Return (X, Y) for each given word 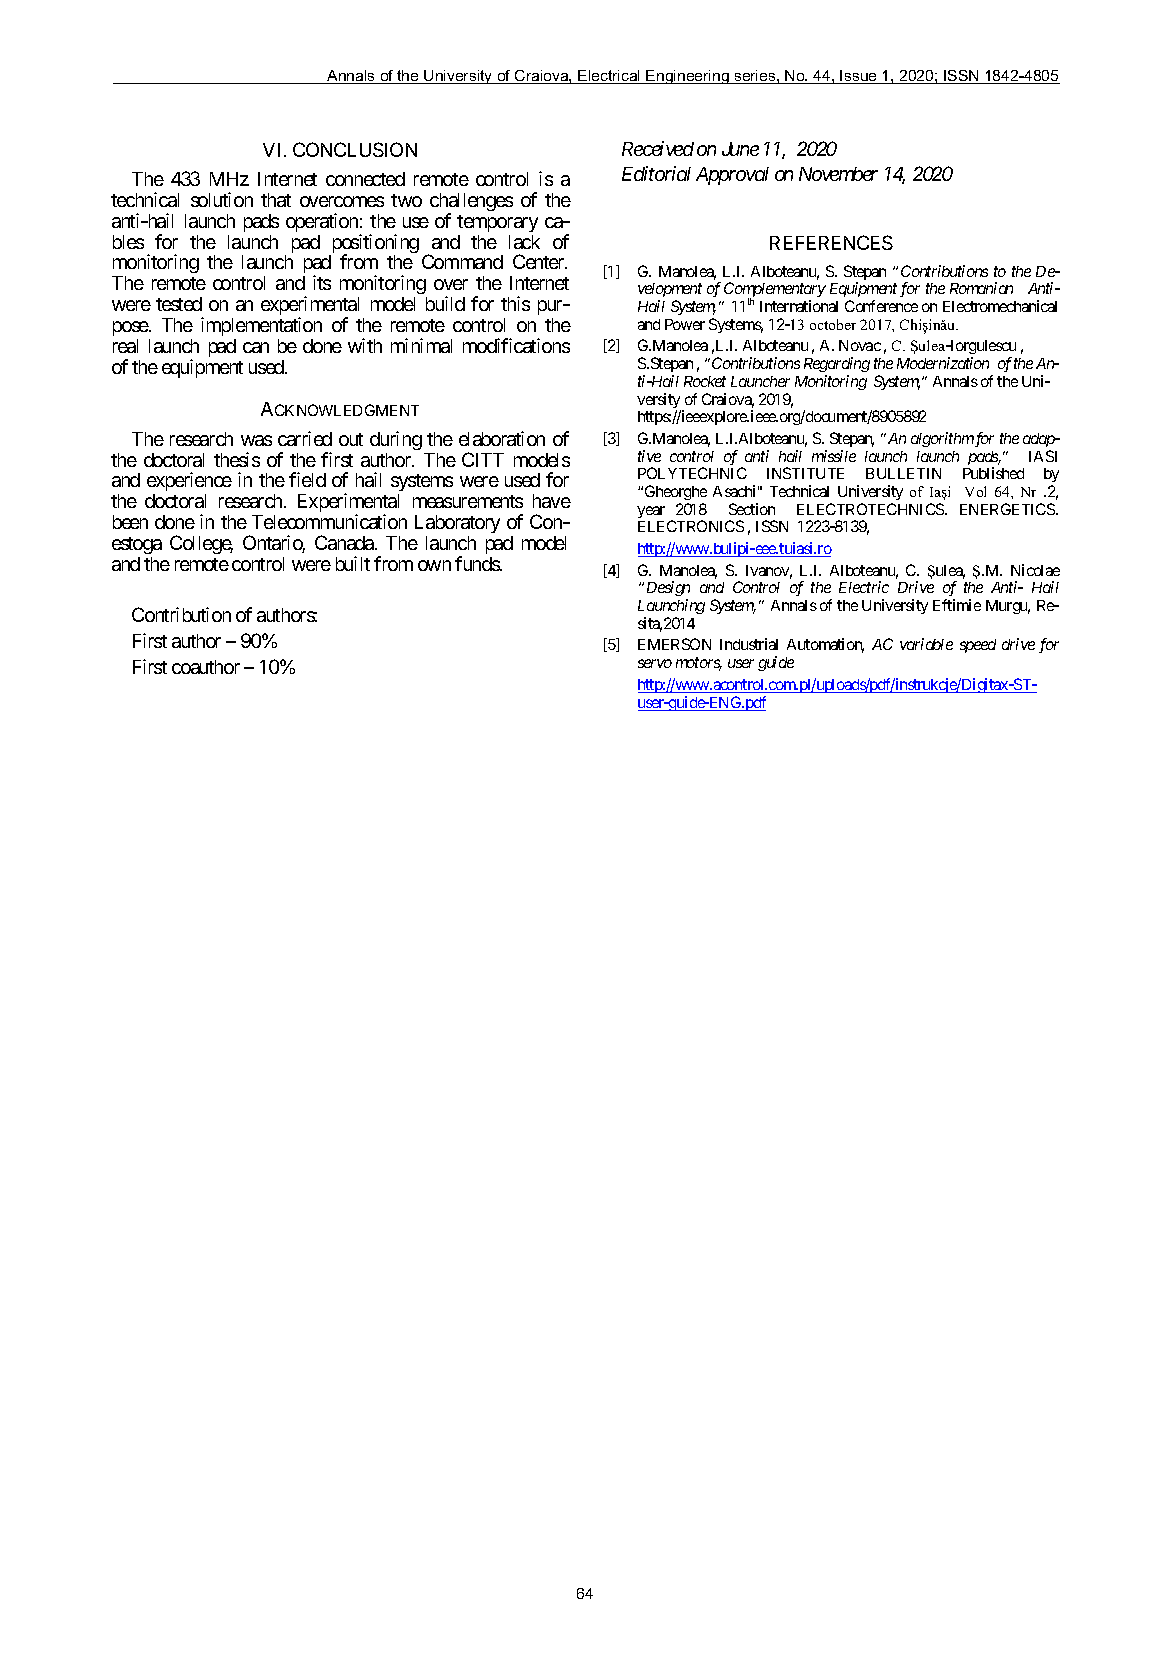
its (322, 282)
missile (834, 456)
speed (978, 646)
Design (668, 590)
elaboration (502, 438)
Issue (859, 77)
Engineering (688, 77)
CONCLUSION (355, 149)
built (353, 563)
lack (524, 242)
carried (305, 438)
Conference (881, 306)
